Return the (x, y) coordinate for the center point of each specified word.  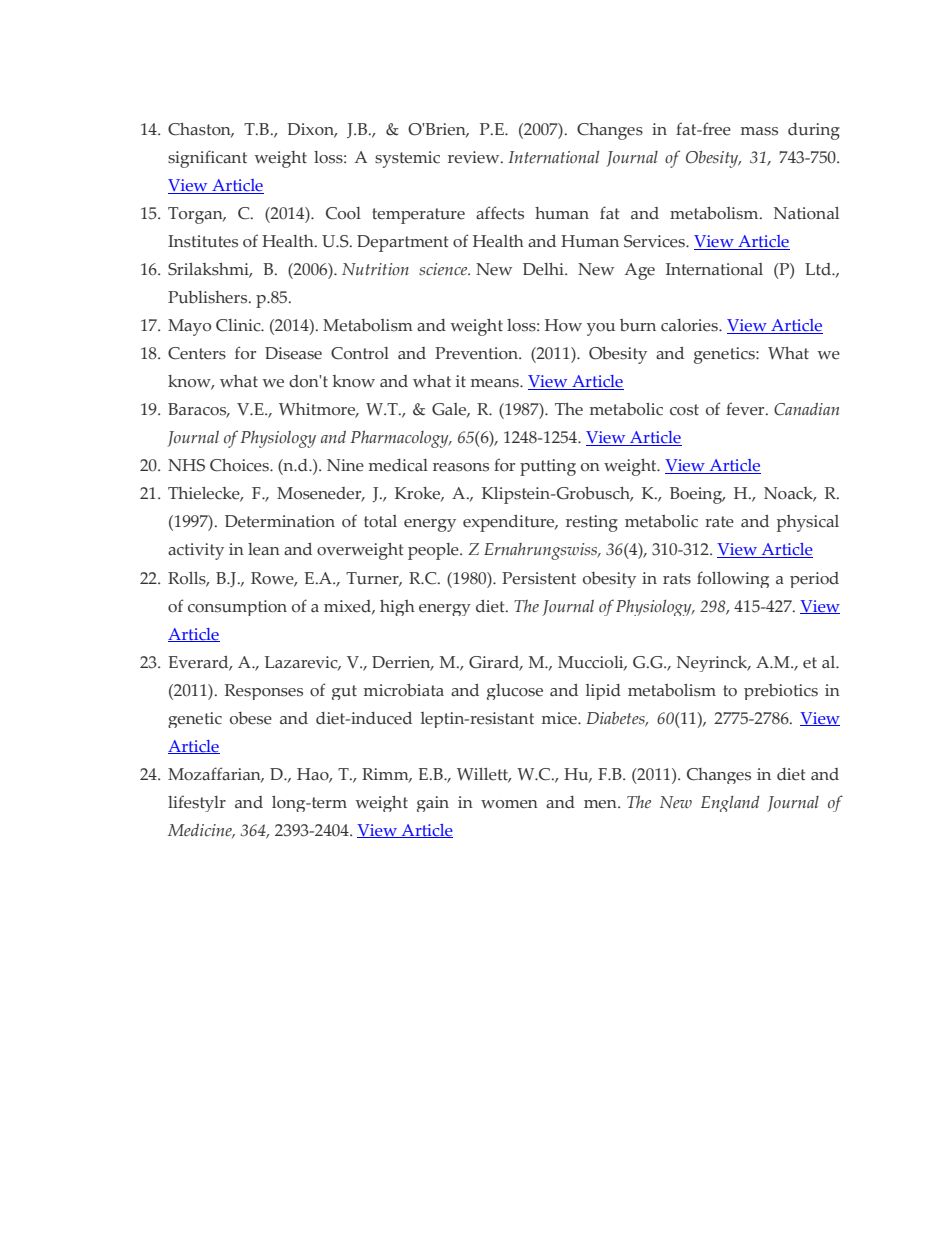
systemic (407, 159)
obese (251, 718)
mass (759, 131)
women (509, 804)
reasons (461, 467)
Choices (240, 465)
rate (719, 522)
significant (207, 159)
